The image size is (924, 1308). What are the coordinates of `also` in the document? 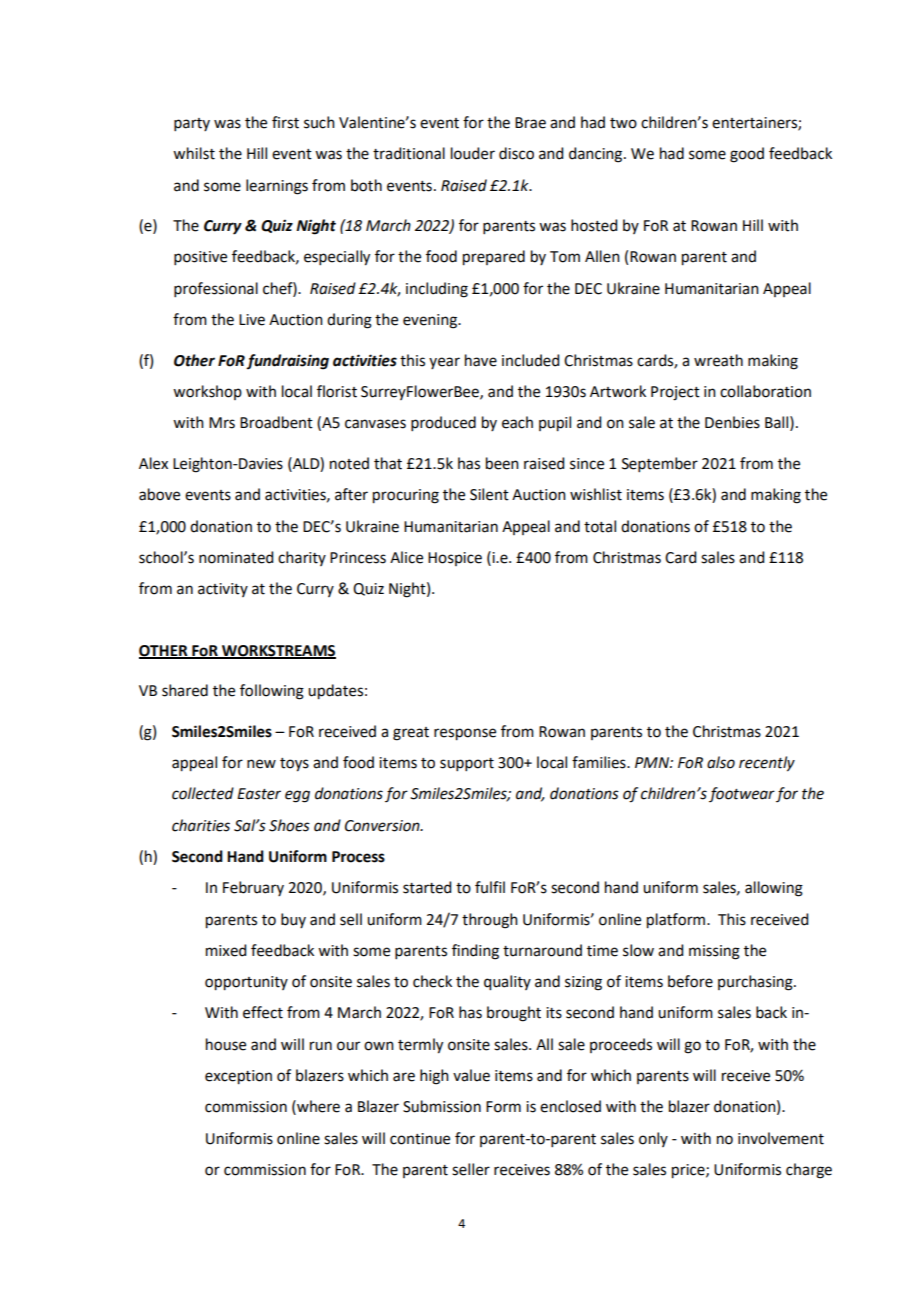 It's located at (721, 762).
